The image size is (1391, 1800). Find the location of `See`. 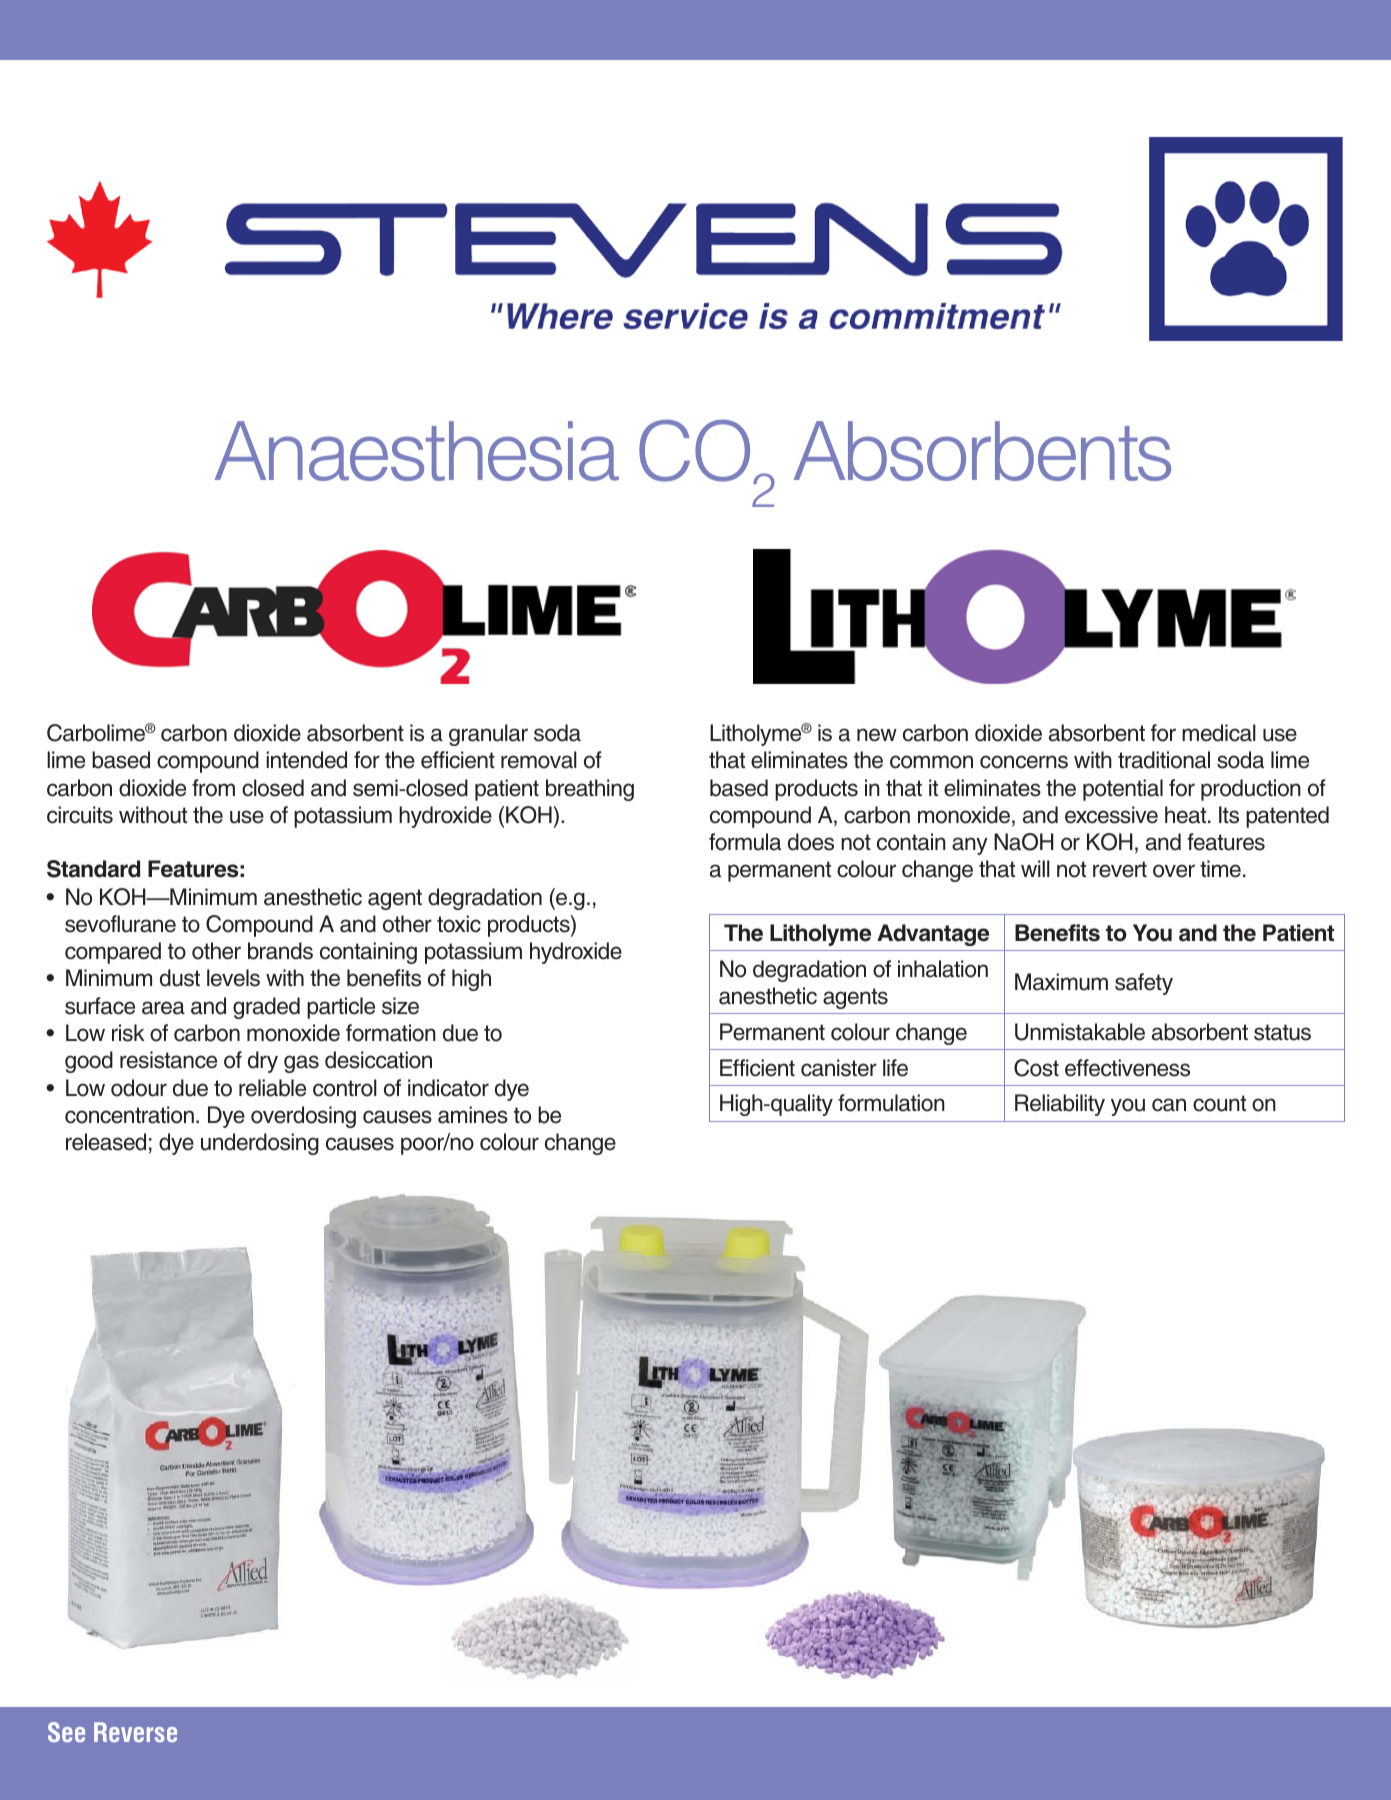

See is located at coordinates (66, 1732).
